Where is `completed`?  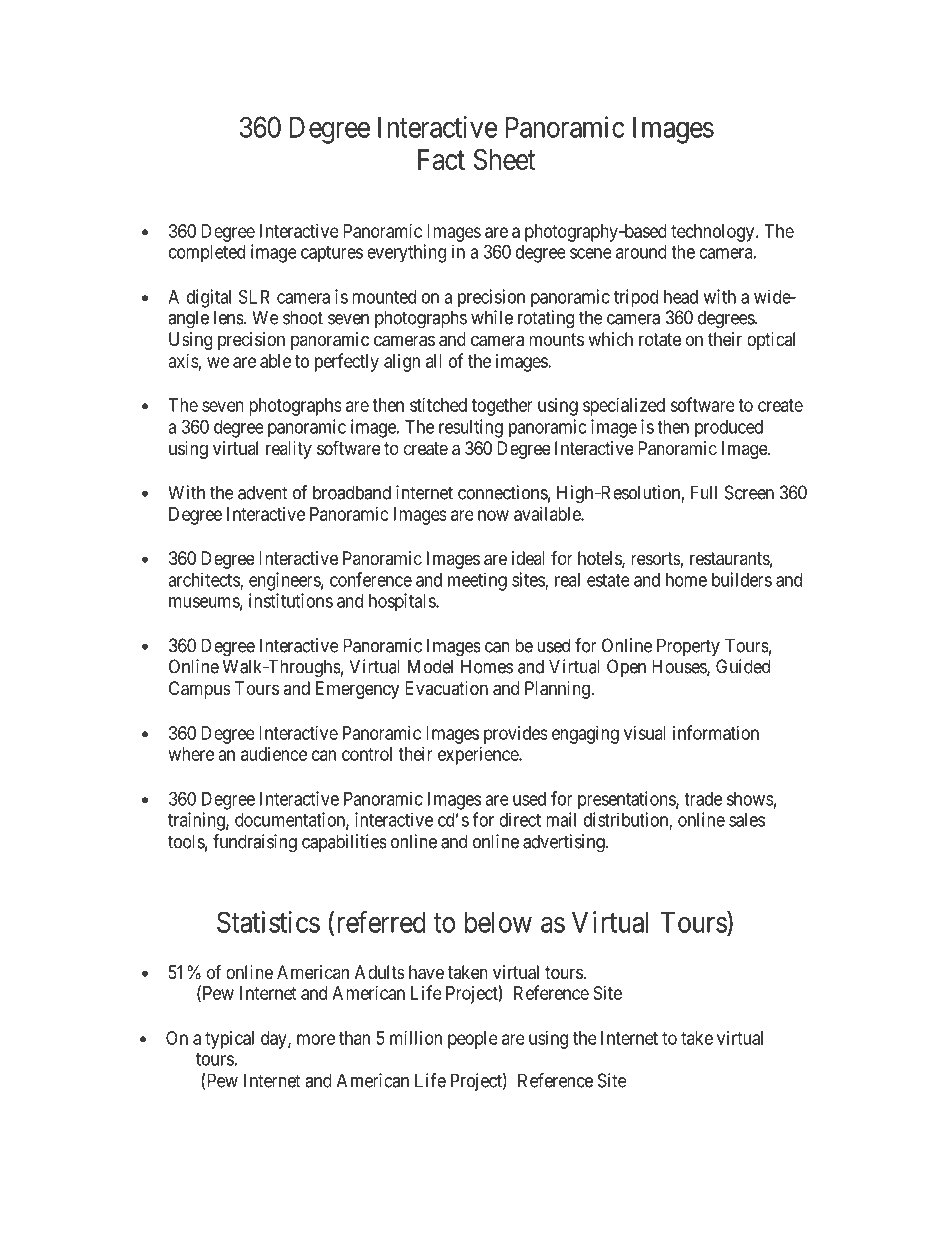
completed is located at coordinates (207, 254).
